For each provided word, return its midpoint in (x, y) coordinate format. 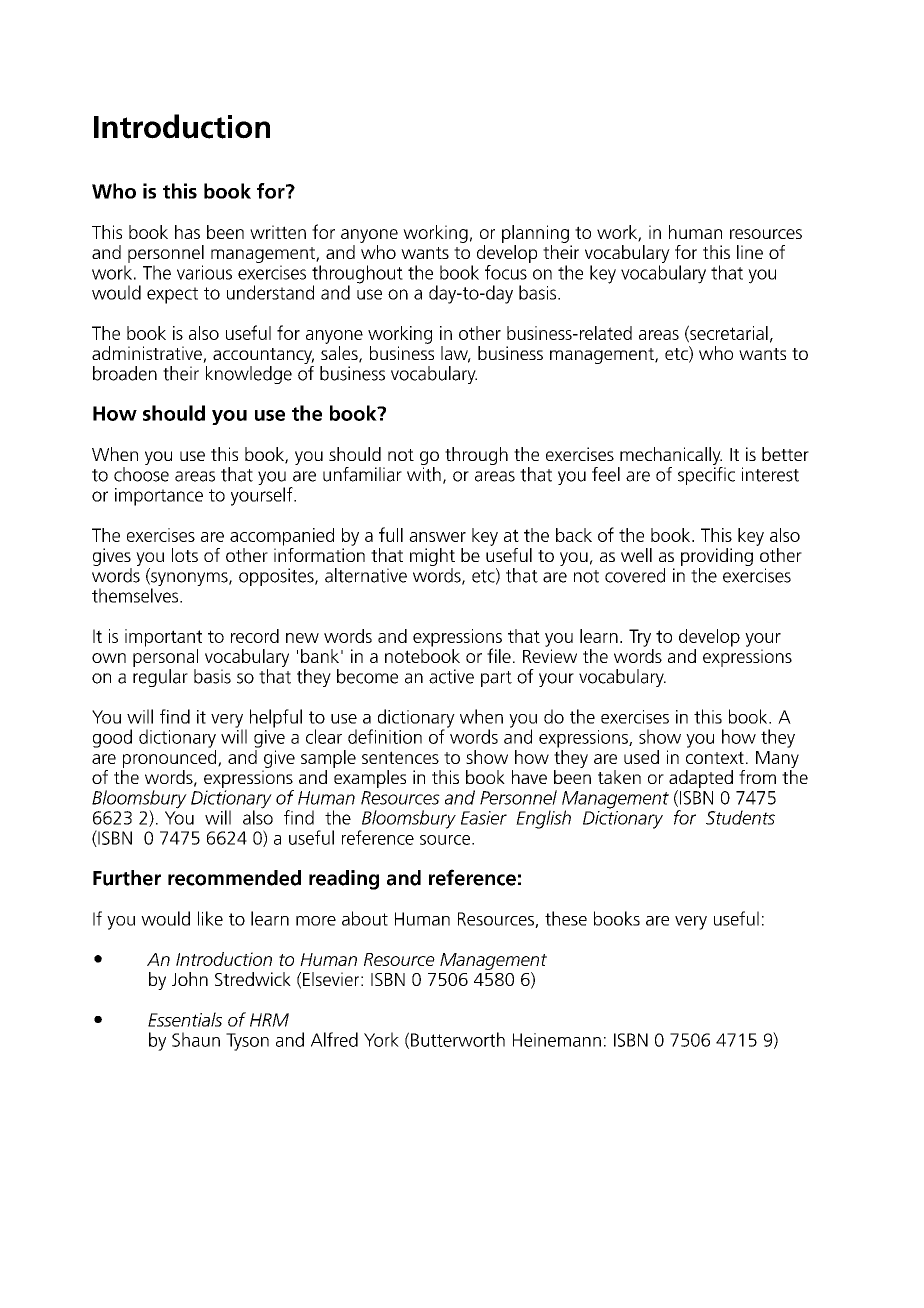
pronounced (171, 757)
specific (706, 474)
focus (506, 272)
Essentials (185, 1019)
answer (437, 537)
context (715, 757)
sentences (400, 757)
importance (159, 497)
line (750, 252)
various (204, 272)
